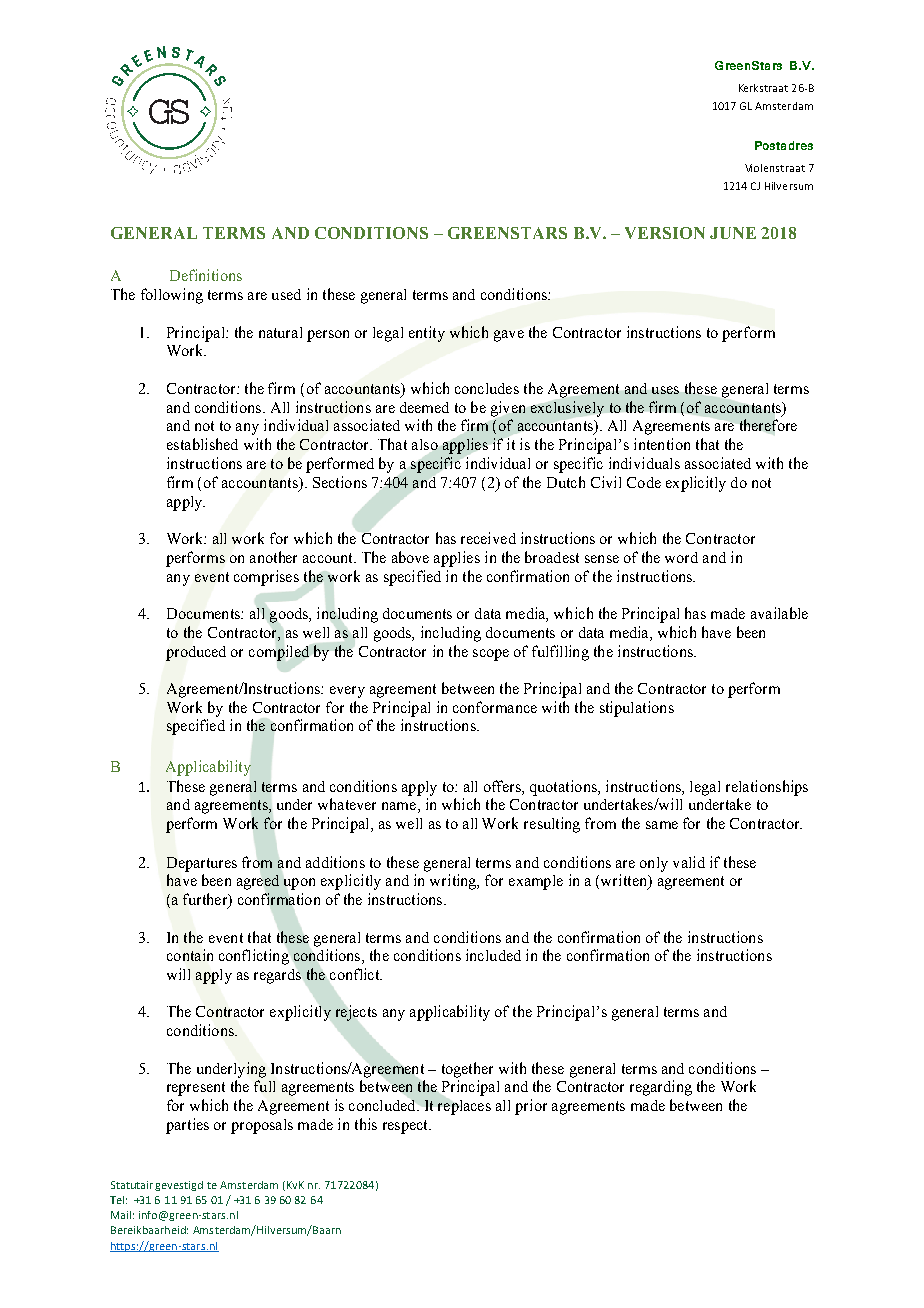 The image size is (924, 1308). Describe the element at coordinates (406, 1127) in the screenshot. I see `respect` at that location.
